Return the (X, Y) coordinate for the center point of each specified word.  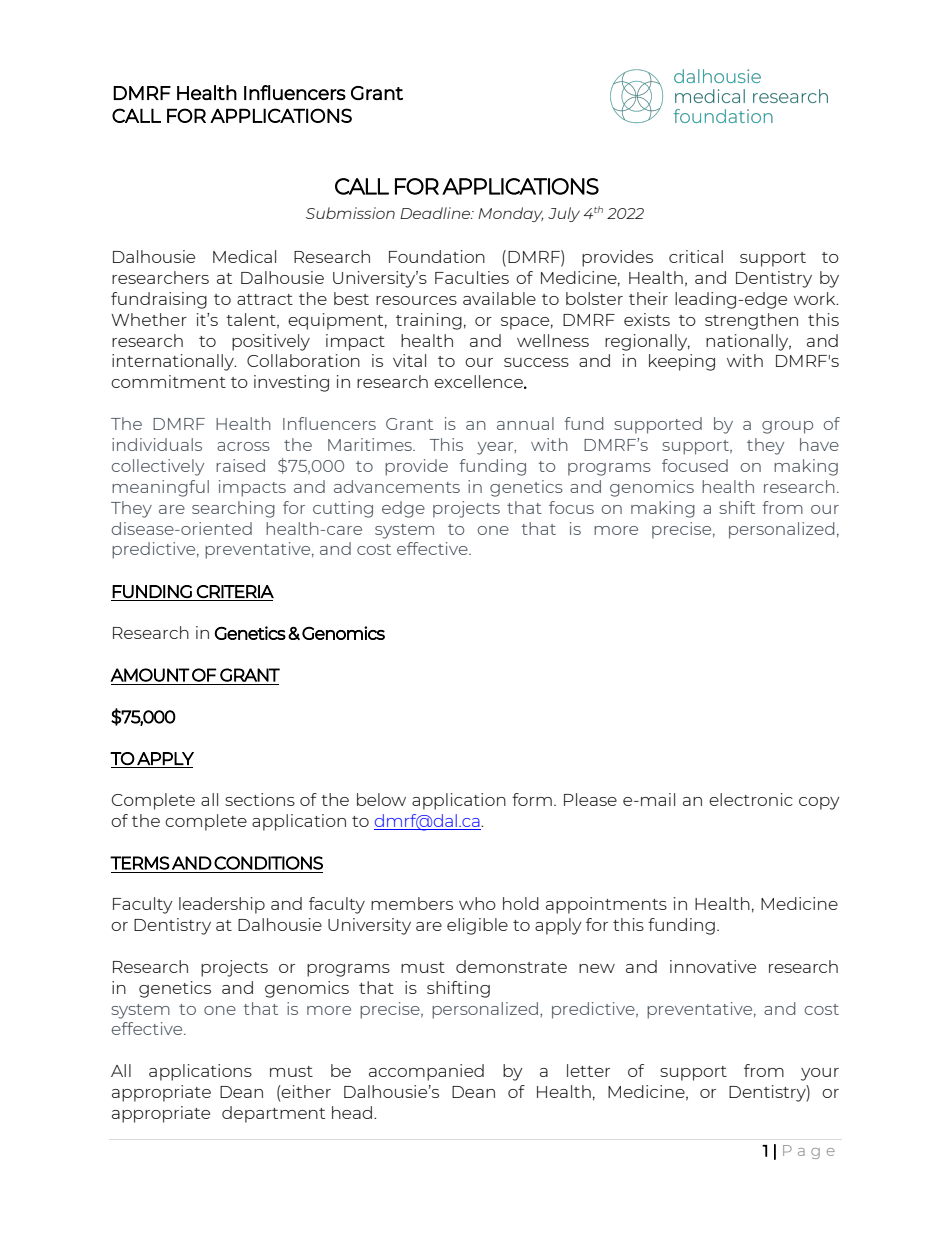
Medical (244, 256)
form (532, 799)
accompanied (426, 1072)
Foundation (437, 256)
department (273, 1114)
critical (696, 256)
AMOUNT (150, 675)
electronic (751, 799)
